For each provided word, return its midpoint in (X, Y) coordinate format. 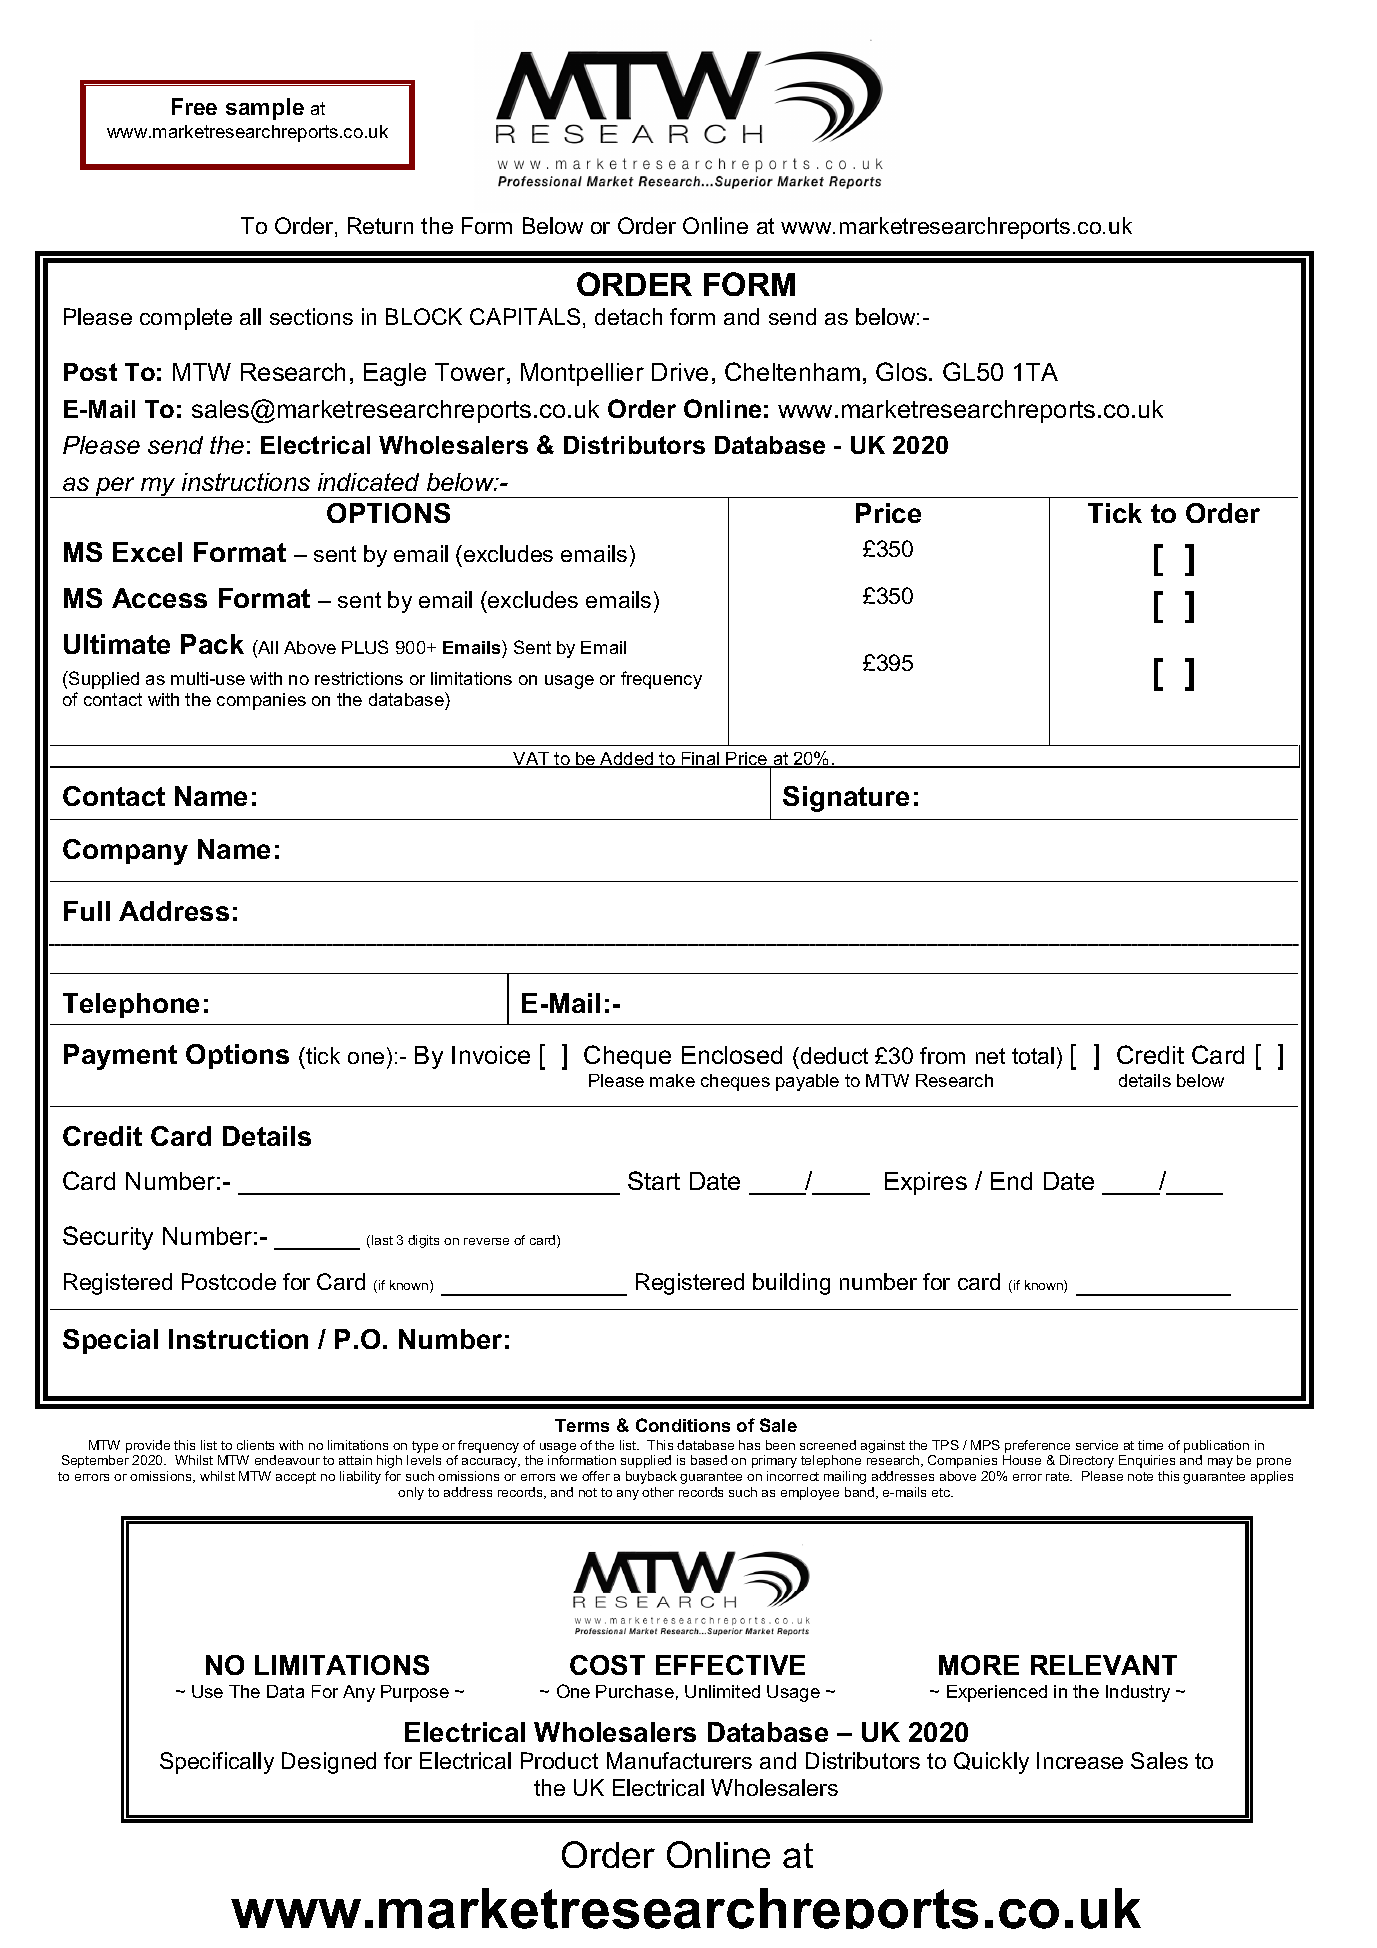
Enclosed (732, 1055)
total (1033, 1055)
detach (628, 316)
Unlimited (722, 1691)
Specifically (217, 1763)
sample (265, 109)
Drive (680, 372)
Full (87, 911)
